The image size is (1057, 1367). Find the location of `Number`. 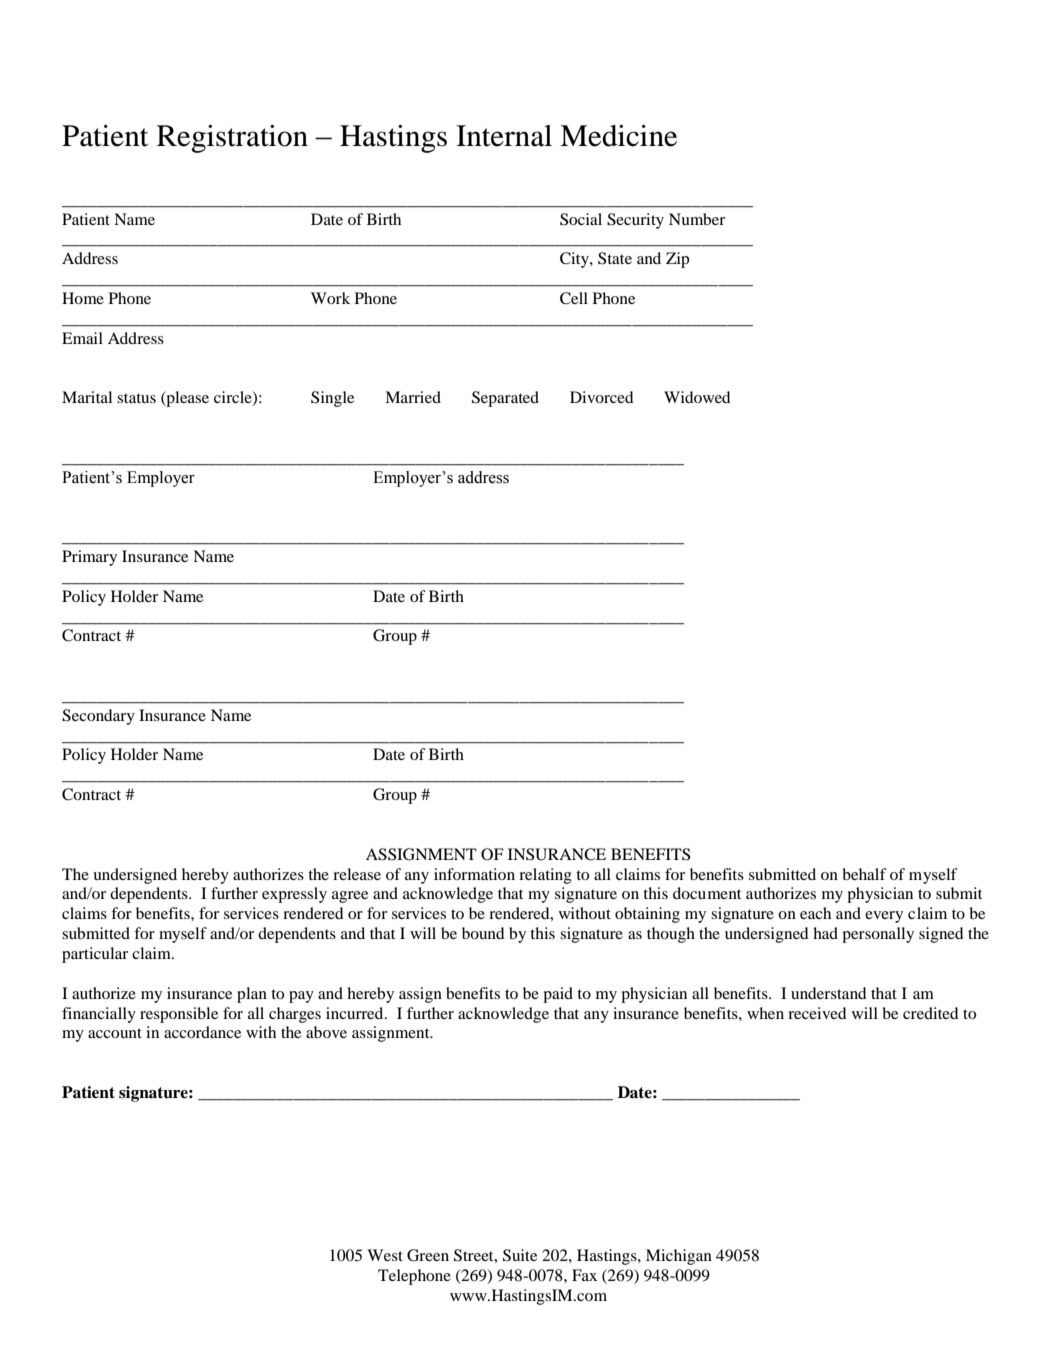

Number is located at coordinates (697, 219).
